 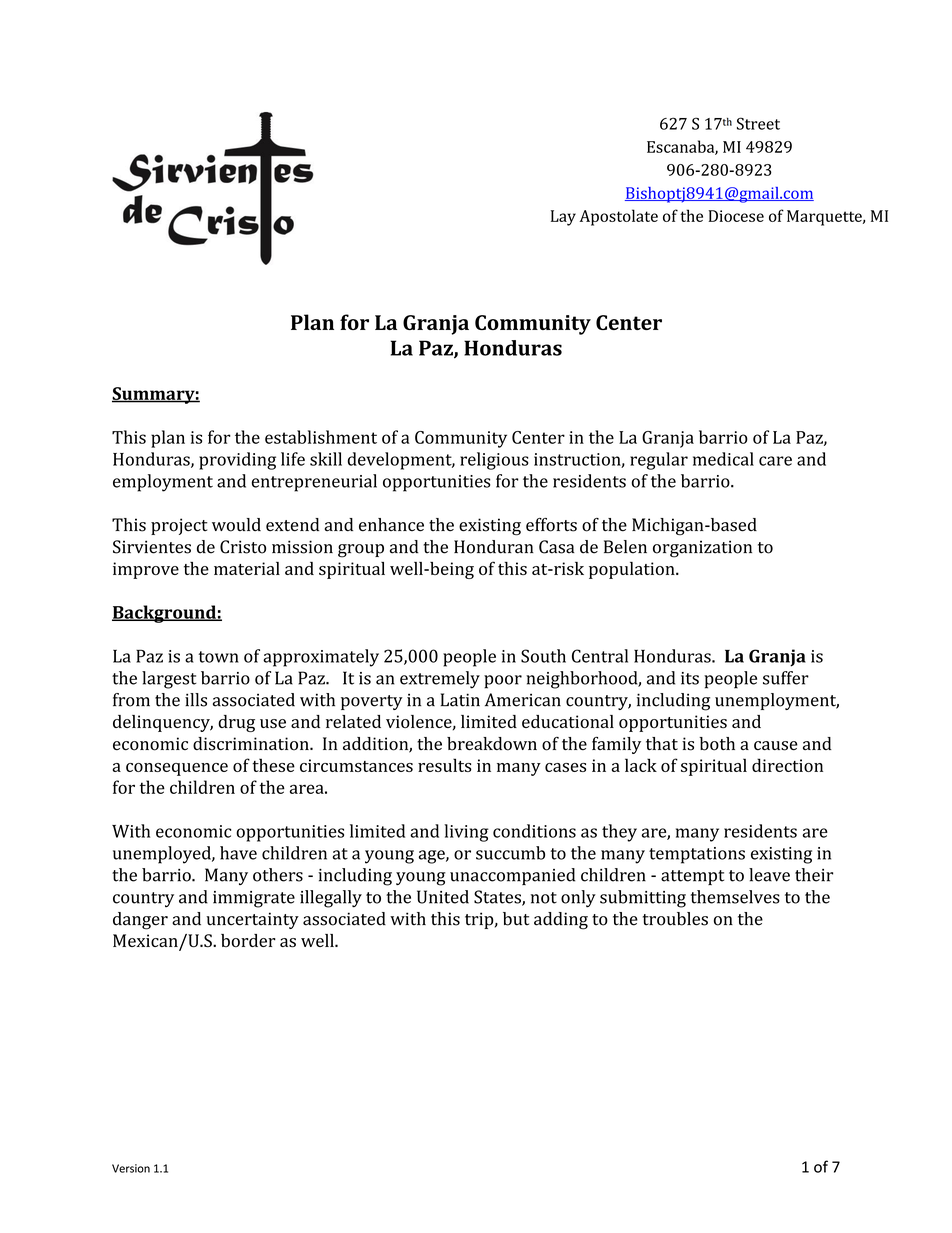 What do you see at coordinates (618, 217) in the screenshot?
I see `Apostolate` at bounding box center [618, 217].
